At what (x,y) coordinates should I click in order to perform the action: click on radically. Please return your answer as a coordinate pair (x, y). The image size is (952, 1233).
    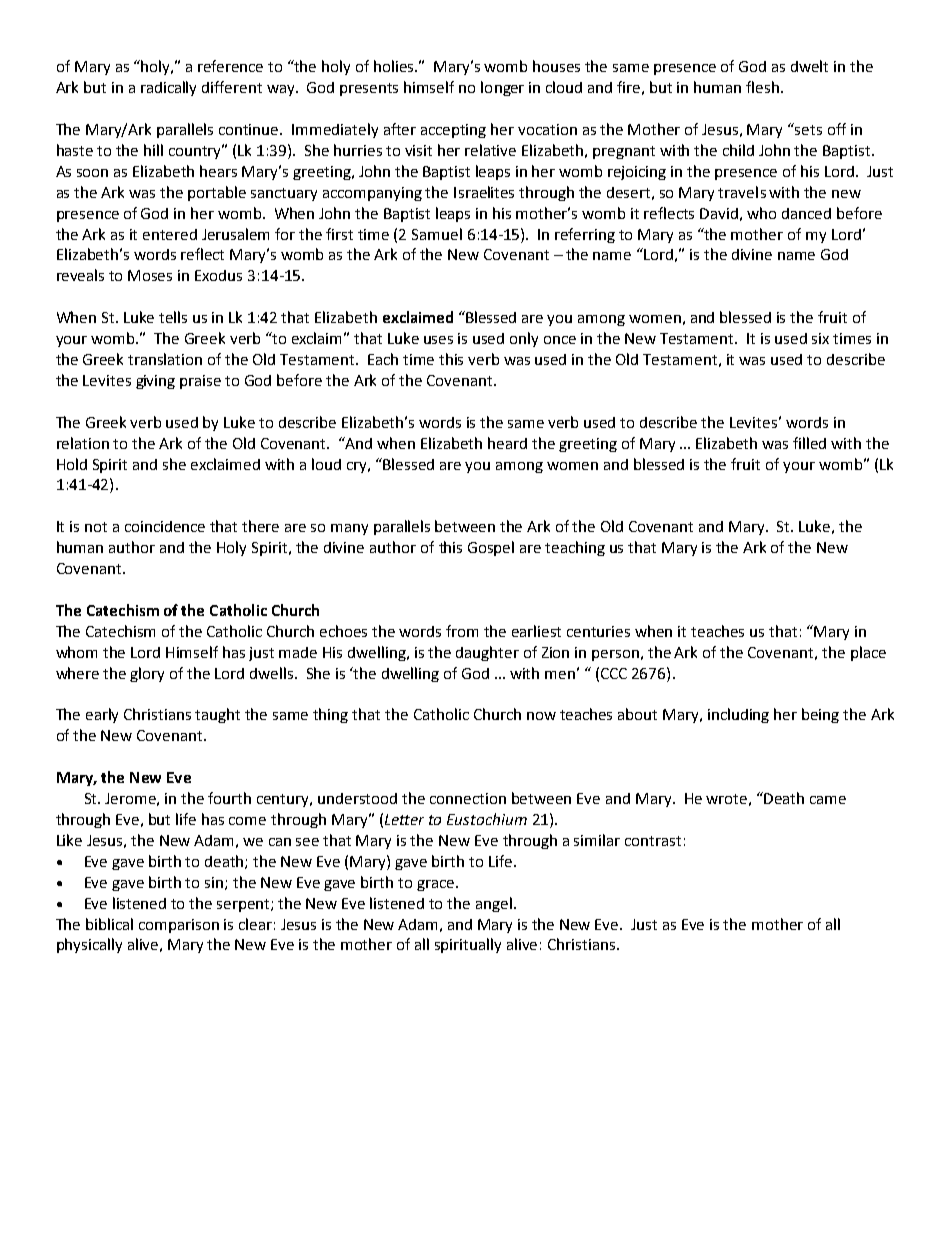
    Looking at the image, I should click on (168, 88).
